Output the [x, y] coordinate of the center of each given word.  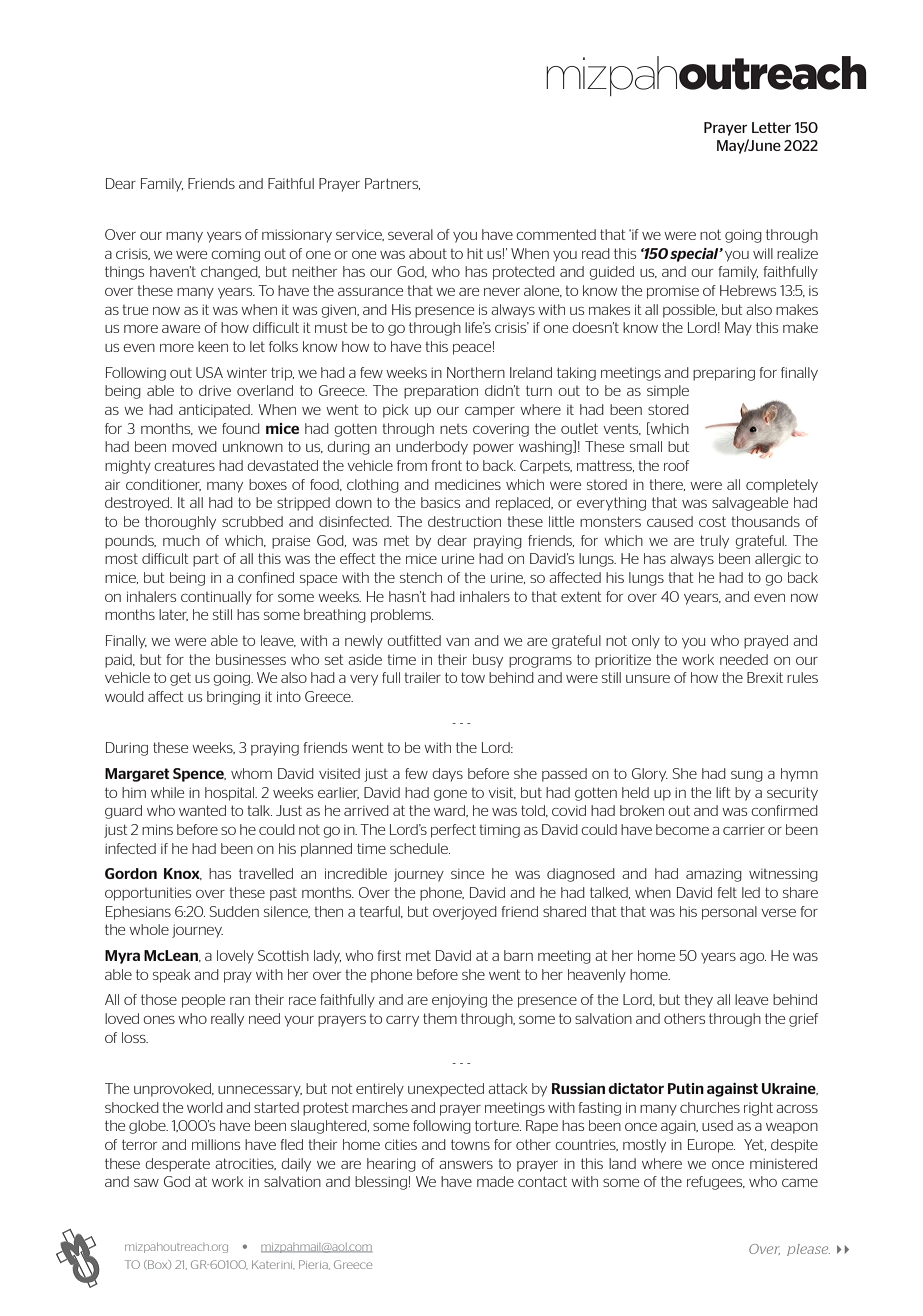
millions [216, 1144]
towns [470, 1144]
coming [235, 255]
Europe [711, 1146]
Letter [771, 127]
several [410, 234]
